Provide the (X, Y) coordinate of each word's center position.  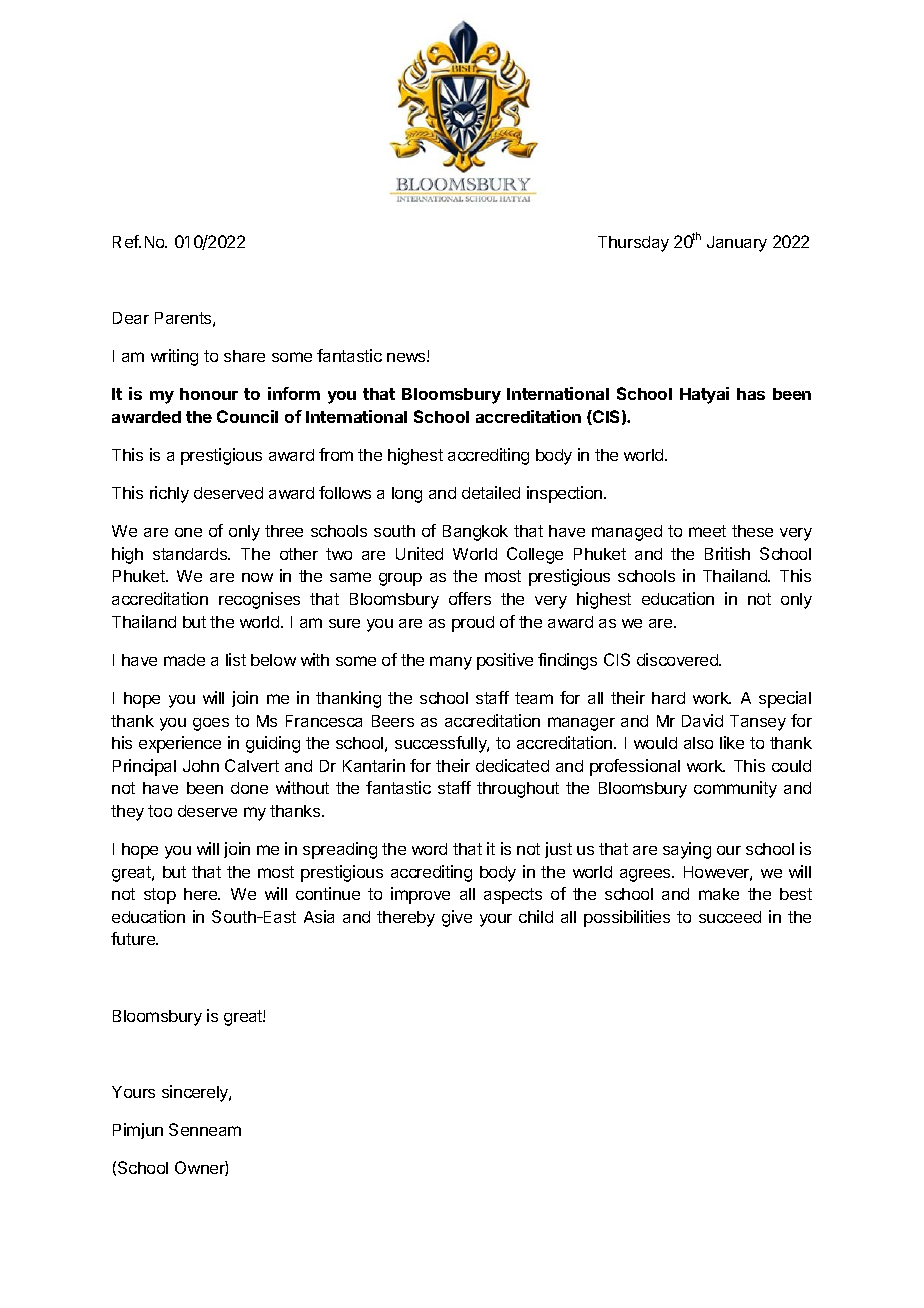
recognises (259, 600)
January (737, 244)
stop (160, 896)
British (727, 553)
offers (470, 598)
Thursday (633, 244)
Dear (131, 318)
